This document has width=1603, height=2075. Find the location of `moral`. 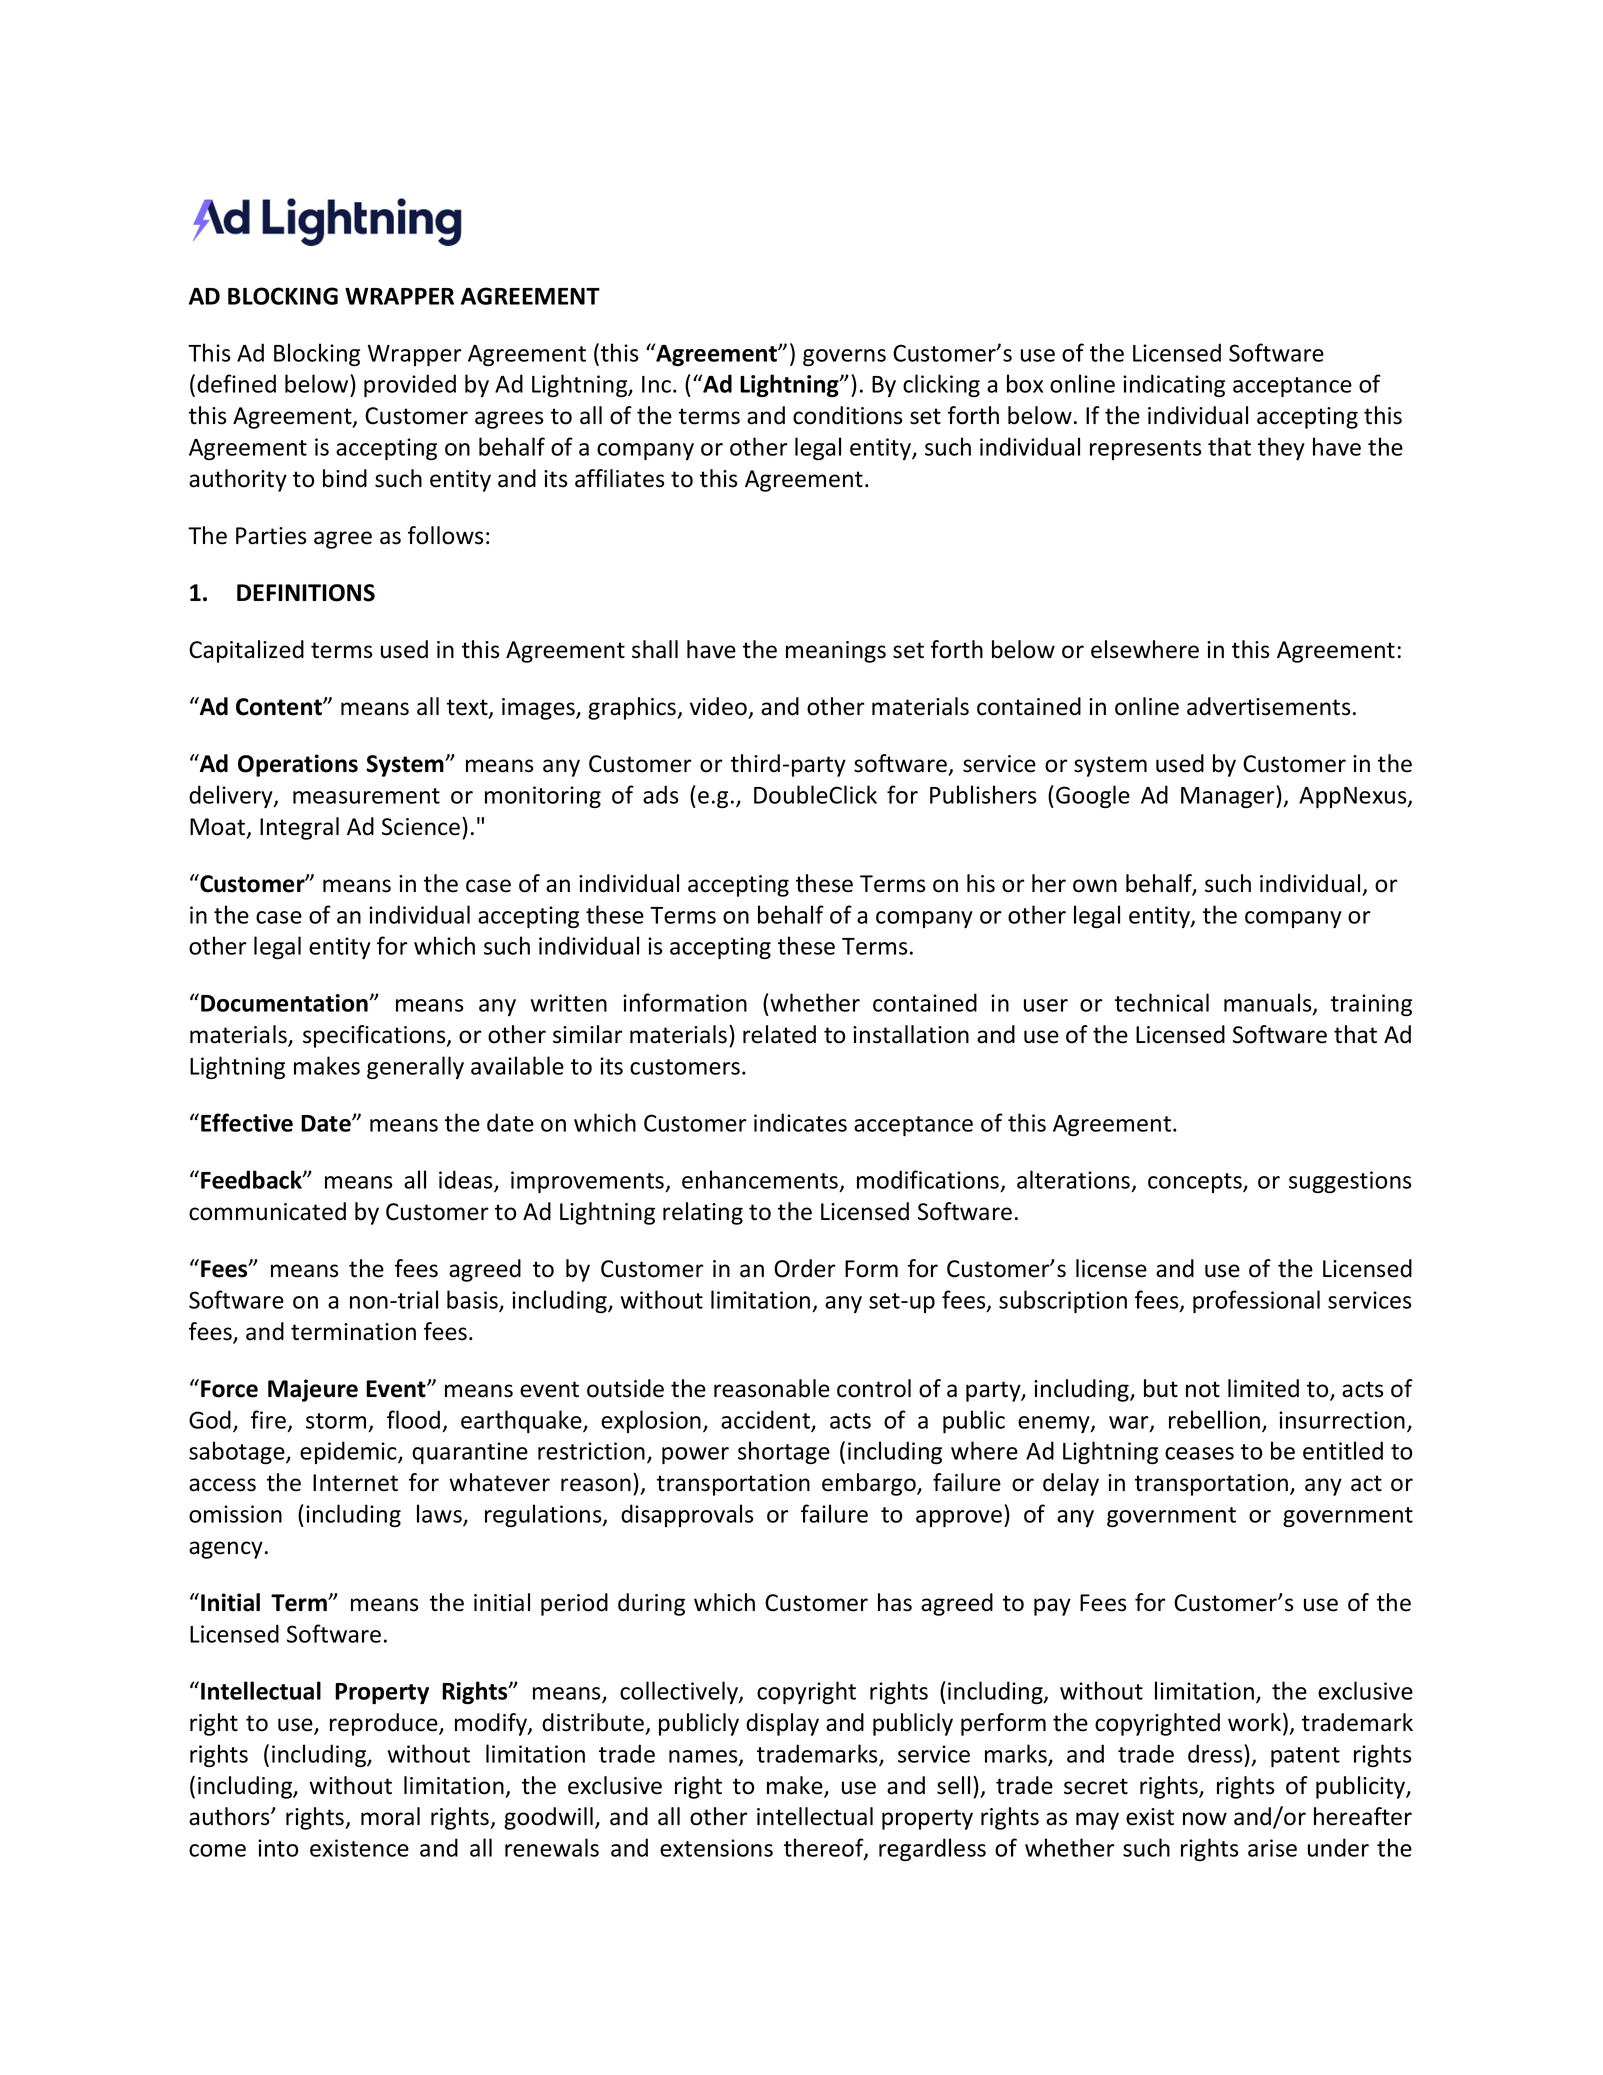

moral is located at coordinates (390, 1816).
